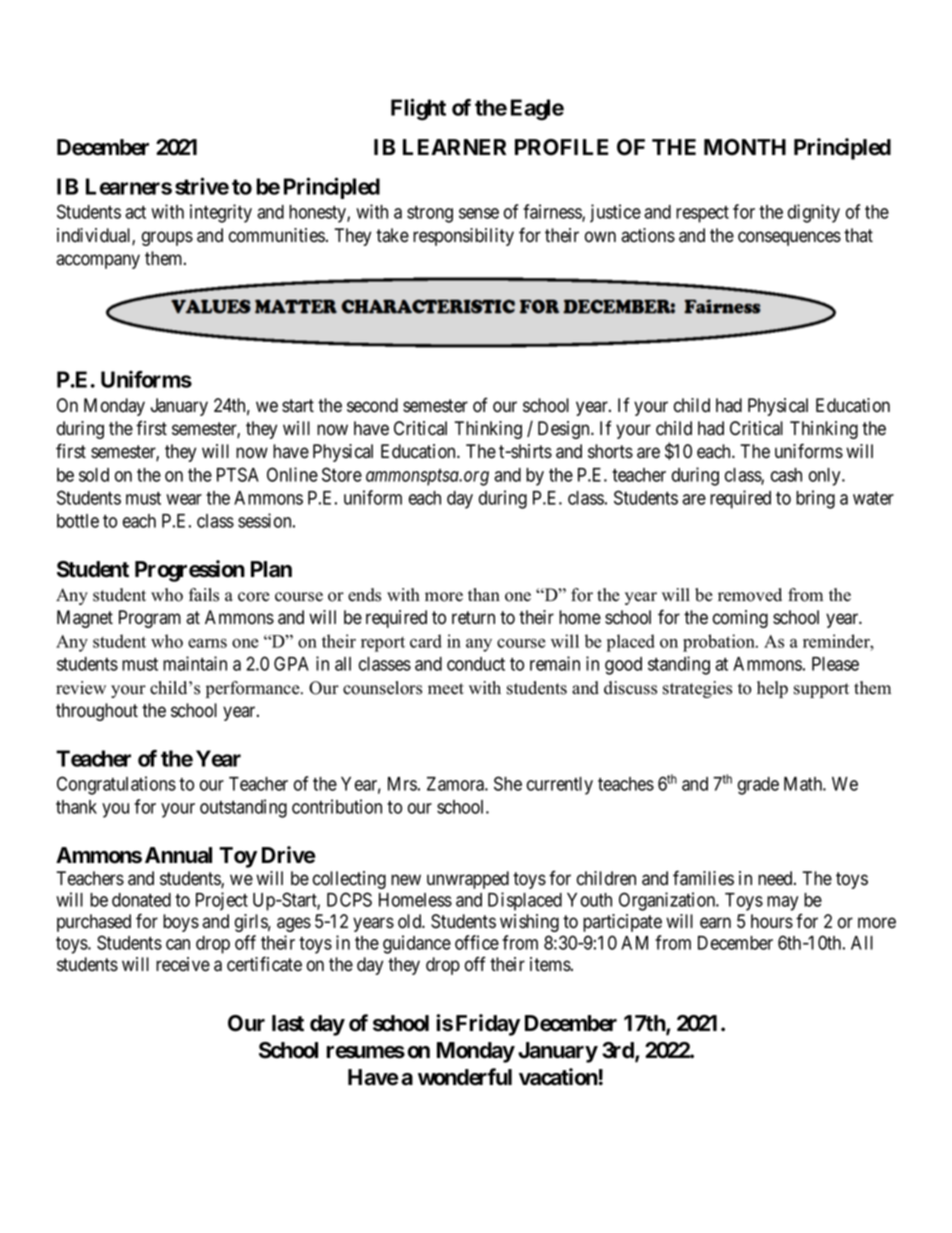 The height and width of the page is (1233, 952). What do you see at coordinates (418, 109) in the page?
I see `Flight` at bounding box center [418, 109].
